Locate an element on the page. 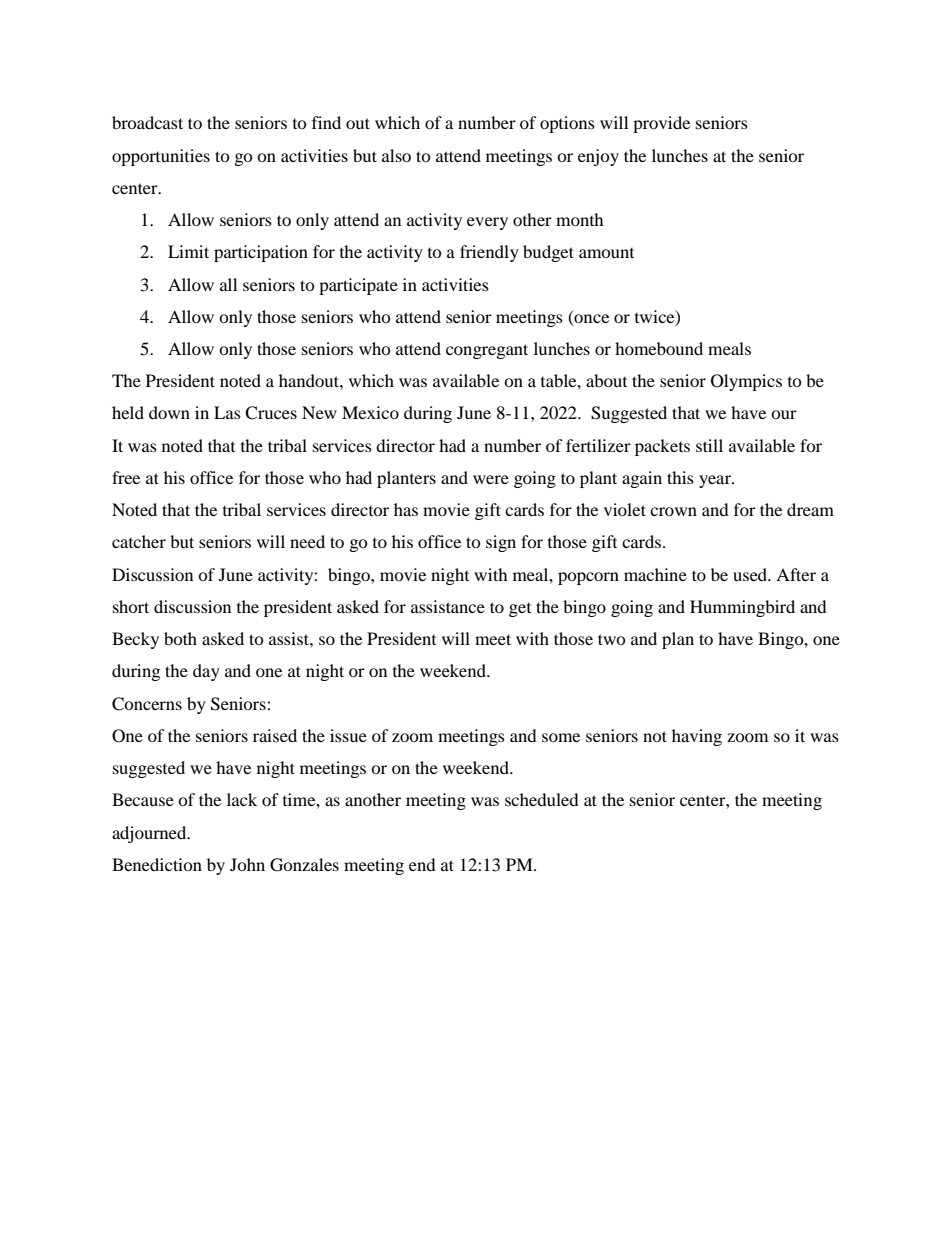 This image has width=952, height=1233. Olympics is located at coordinates (746, 382).
